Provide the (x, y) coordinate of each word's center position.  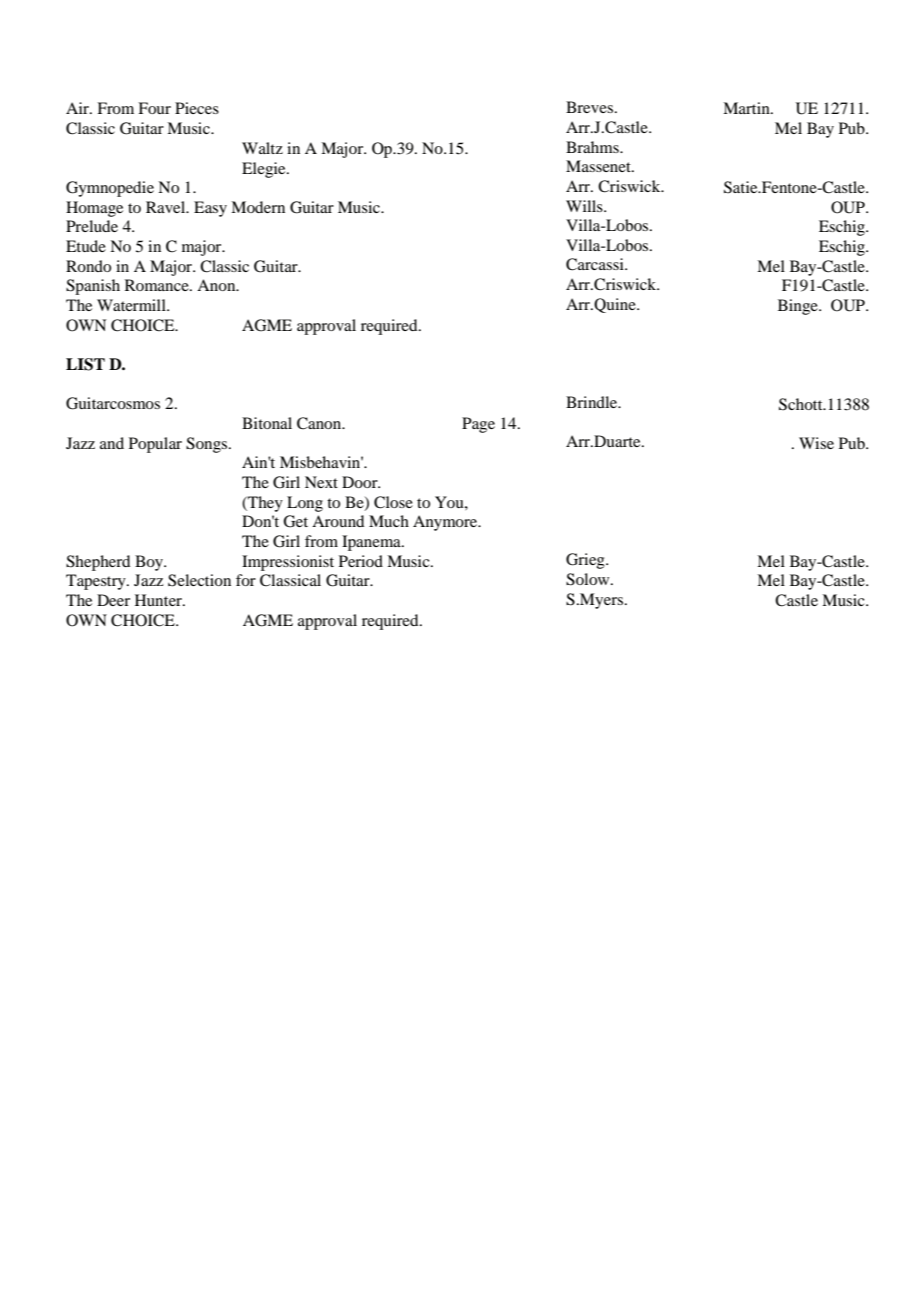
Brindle (593, 402)
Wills (585, 206)
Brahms (593, 147)
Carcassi (596, 264)
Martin (747, 108)
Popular (155, 445)
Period (361, 561)
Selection (199, 580)
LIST (85, 364)
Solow (589, 579)
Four (154, 108)
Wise (816, 443)
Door (361, 482)
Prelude (92, 226)
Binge (799, 307)
